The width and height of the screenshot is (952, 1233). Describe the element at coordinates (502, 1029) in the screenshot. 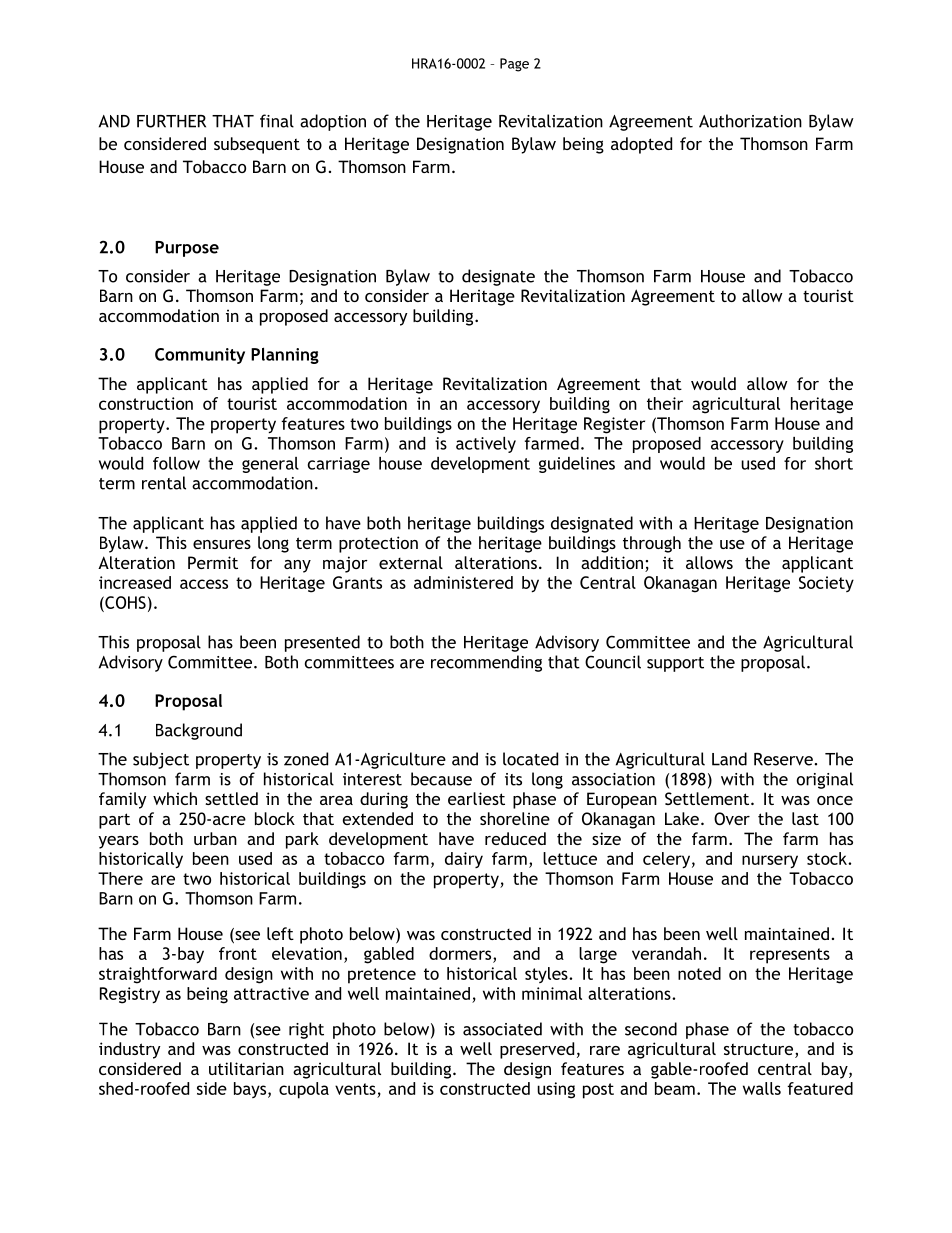

I see `associated` at that location.
